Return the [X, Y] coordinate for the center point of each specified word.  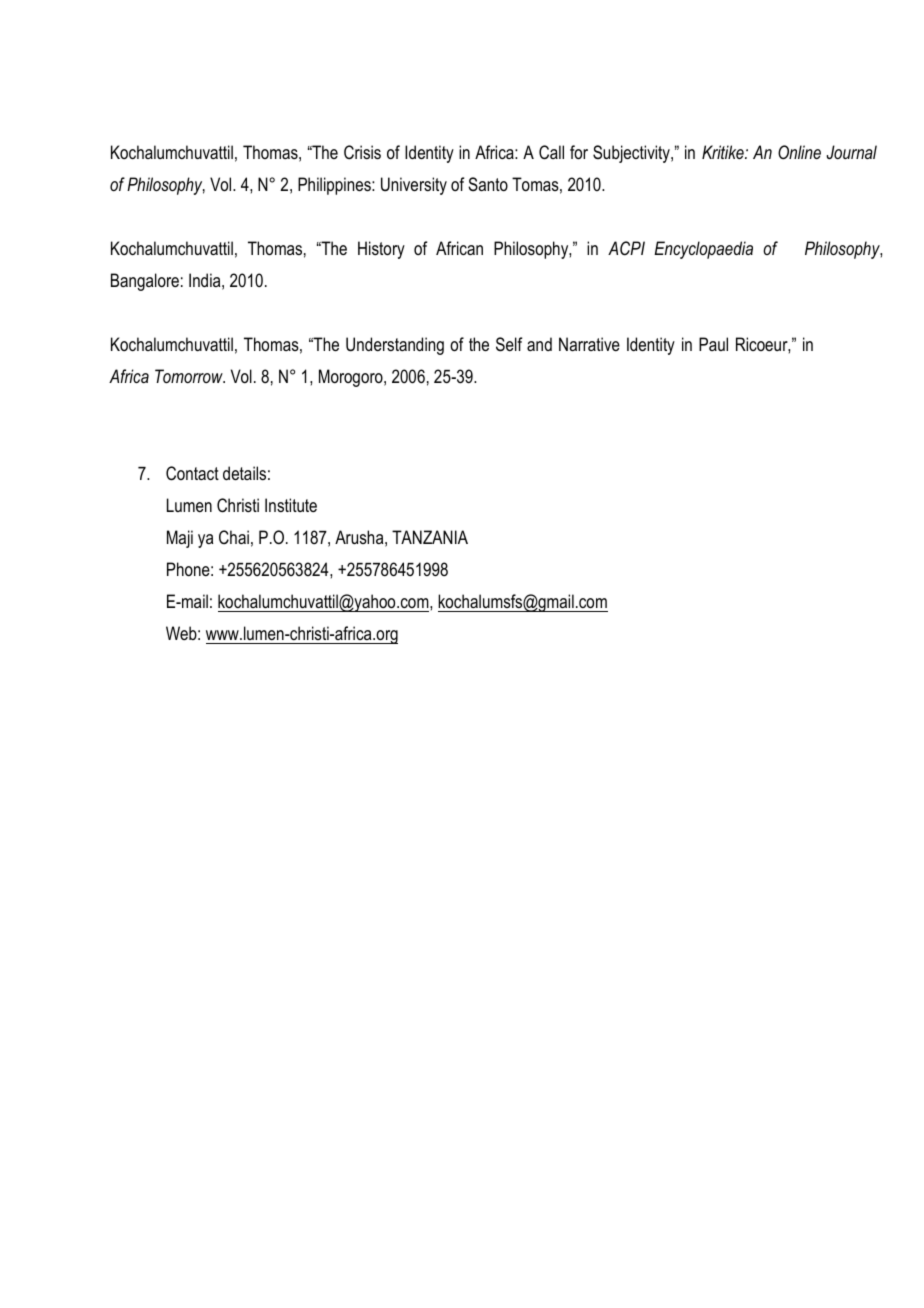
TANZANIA [430, 537]
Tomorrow [190, 376]
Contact [192, 473]
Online [799, 152]
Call [551, 152]
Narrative [589, 344]
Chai [234, 537]
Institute [291, 505]
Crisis [362, 152]
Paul [713, 344]
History [381, 250]
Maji [180, 539]
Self [509, 344]
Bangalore [145, 282]
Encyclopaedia [703, 250]
